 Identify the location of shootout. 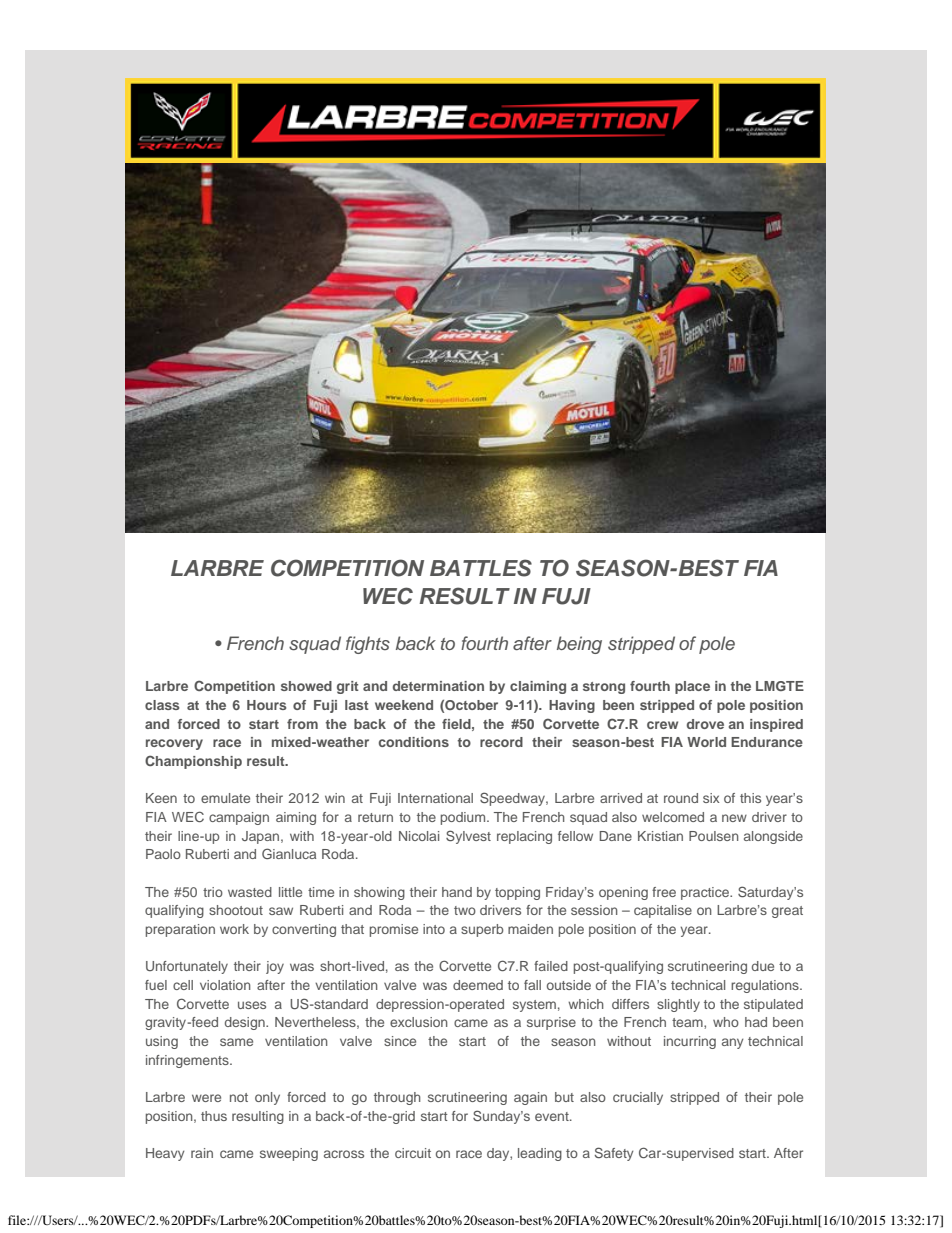
(236, 910).
